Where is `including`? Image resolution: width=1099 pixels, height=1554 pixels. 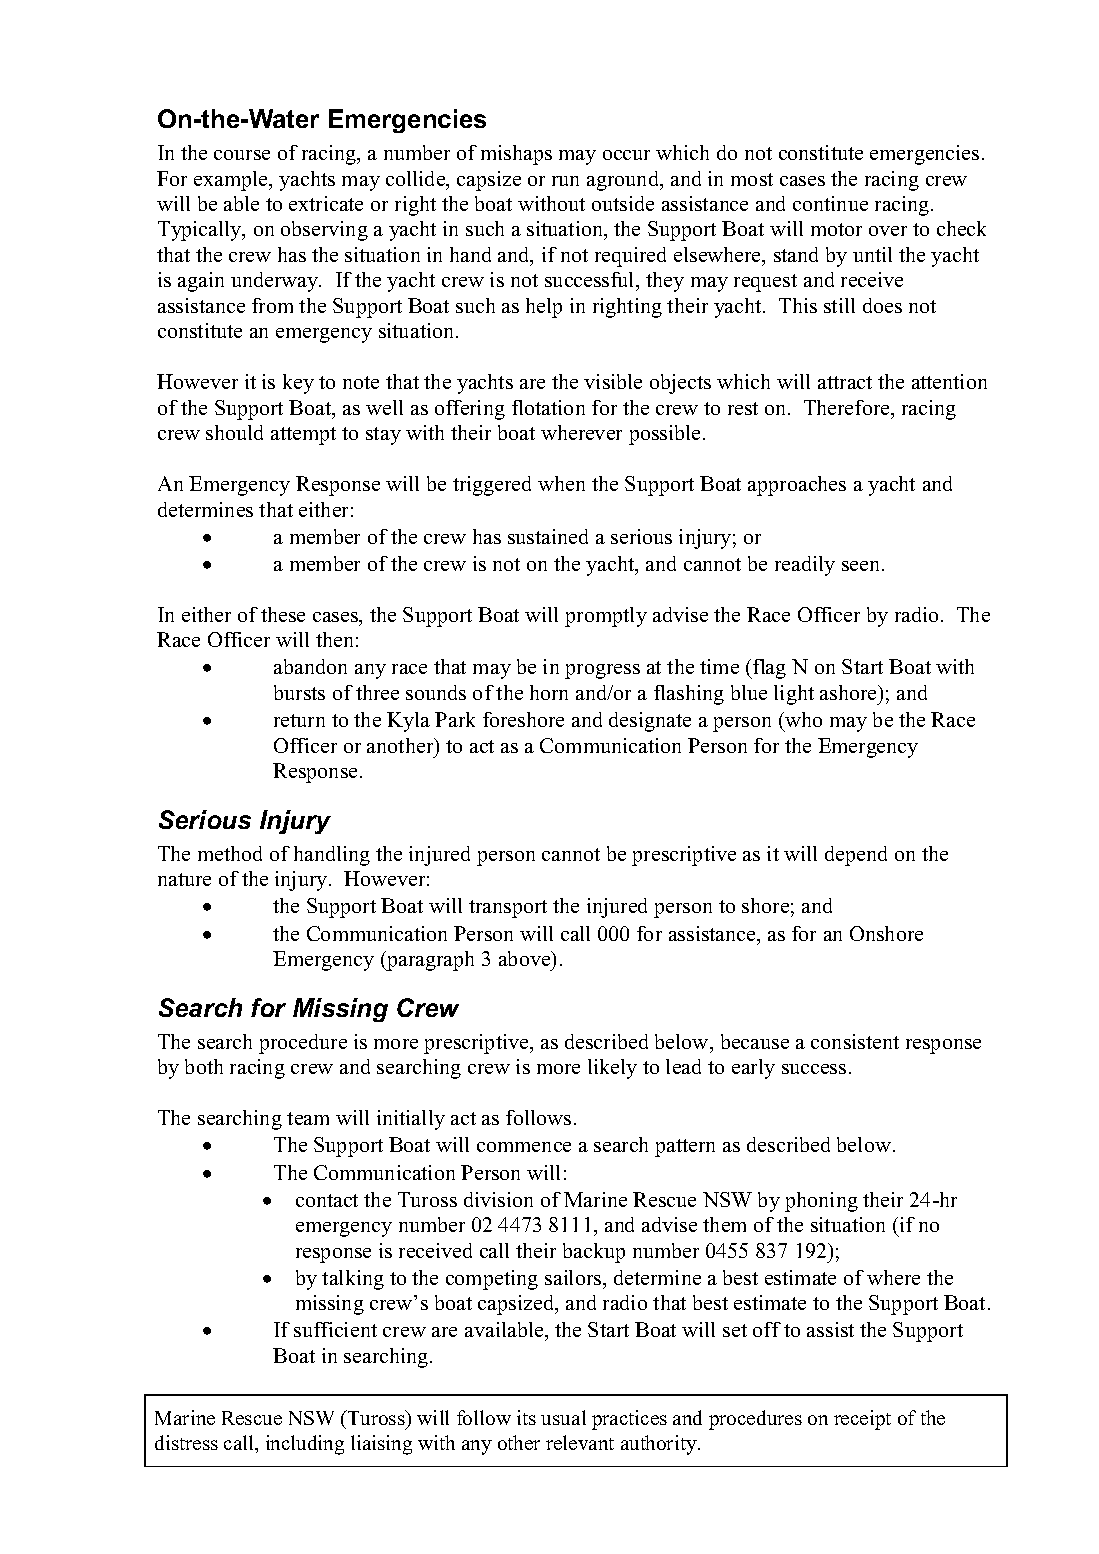 including is located at coordinates (305, 1445).
